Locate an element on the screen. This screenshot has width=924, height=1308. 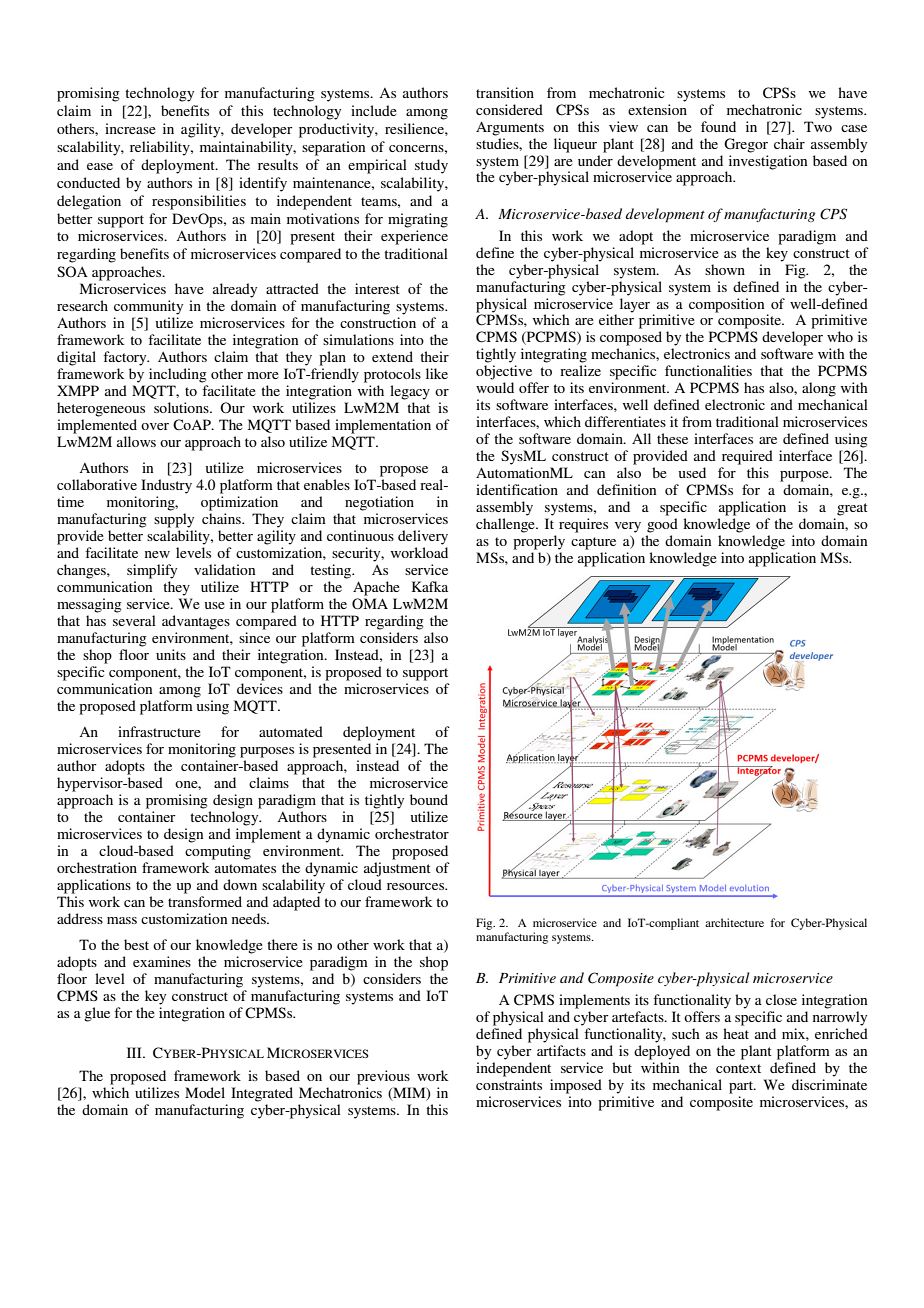
conducted is located at coordinates (88, 182).
